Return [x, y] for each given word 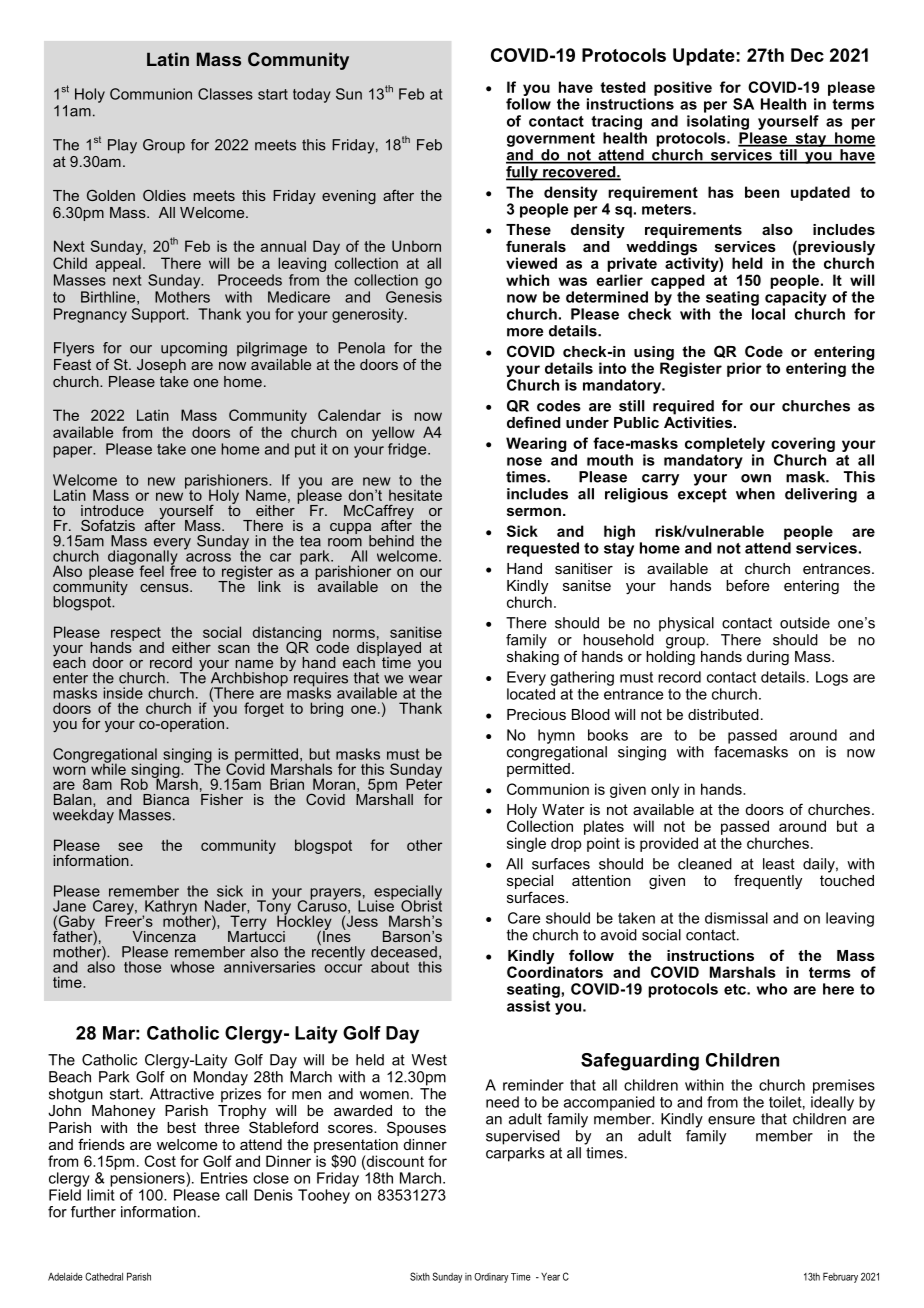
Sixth [420, 1276]
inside [123, 693]
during [768, 658]
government [551, 140]
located [531, 694]
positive [683, 88]
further [93, 1212]
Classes [225, 94]
